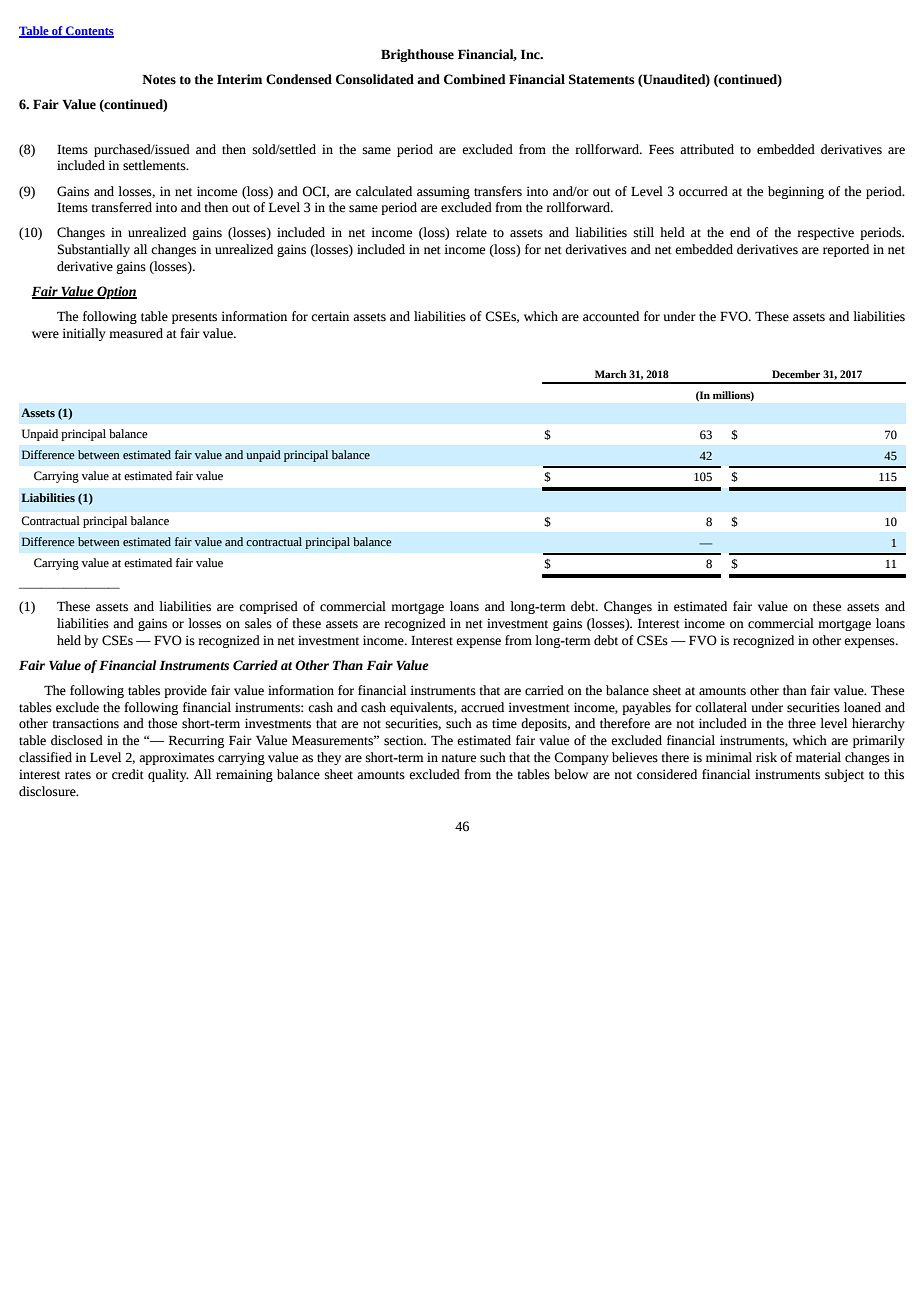 This image has width=924, height=1308. Describe the element at coordinates (601, 79) in the image. I see `Statements` at that location.
